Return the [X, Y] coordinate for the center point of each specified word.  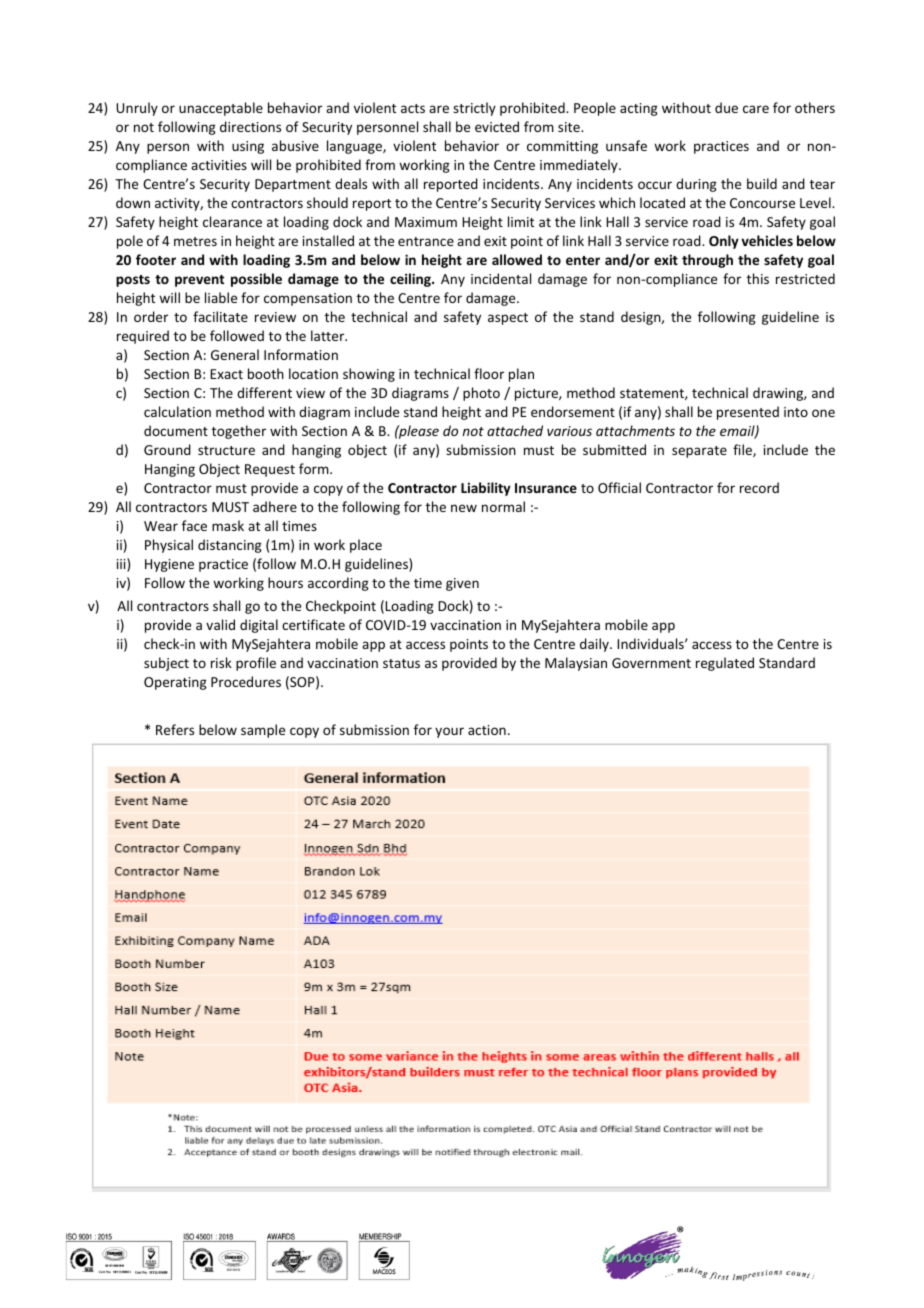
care [756, 109]
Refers [175, 729]
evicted [497, 126]
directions [250, 126]
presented [748, 413]
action [487, 730]
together [239, 432]
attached [515, 430]
